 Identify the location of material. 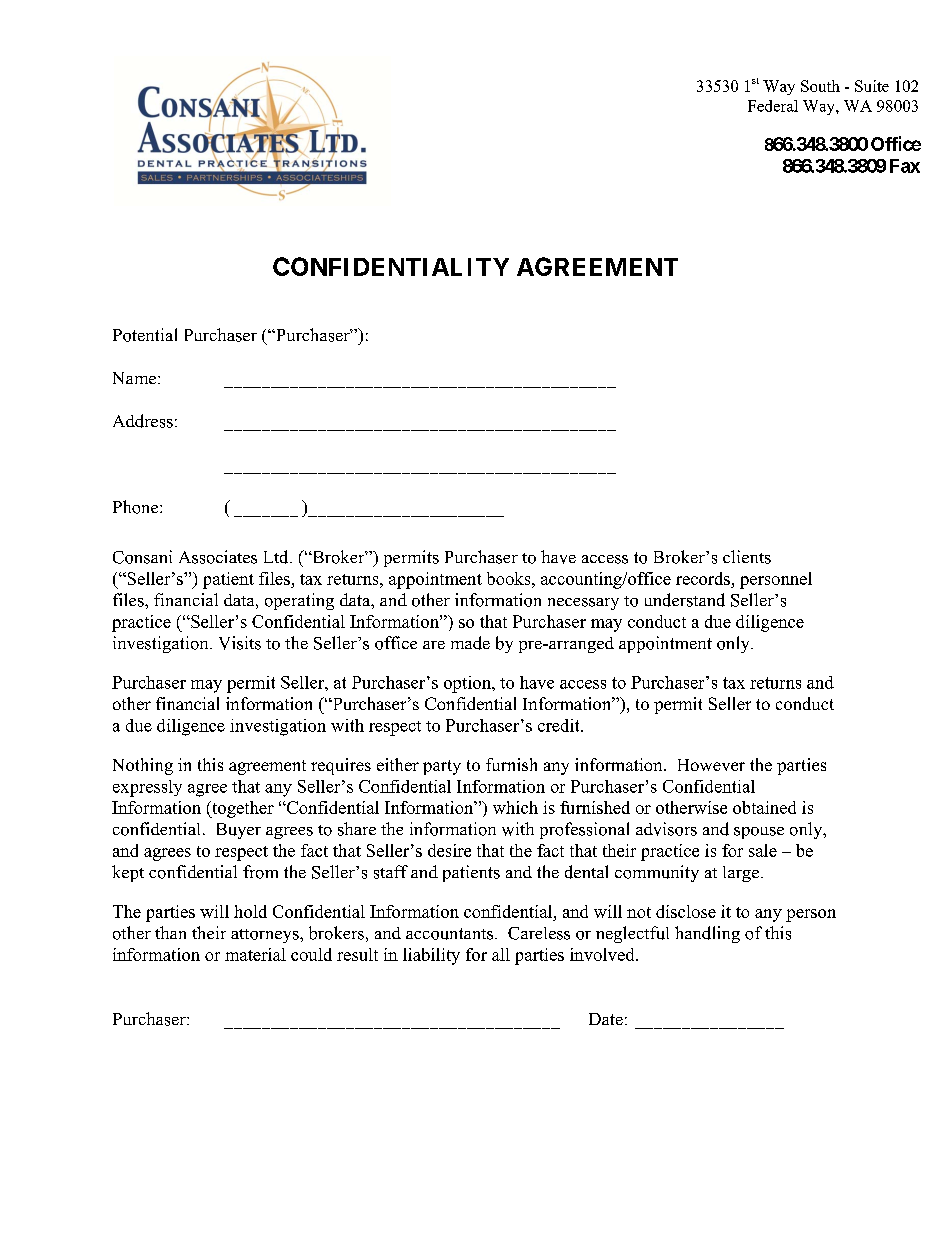
(255, 954).
